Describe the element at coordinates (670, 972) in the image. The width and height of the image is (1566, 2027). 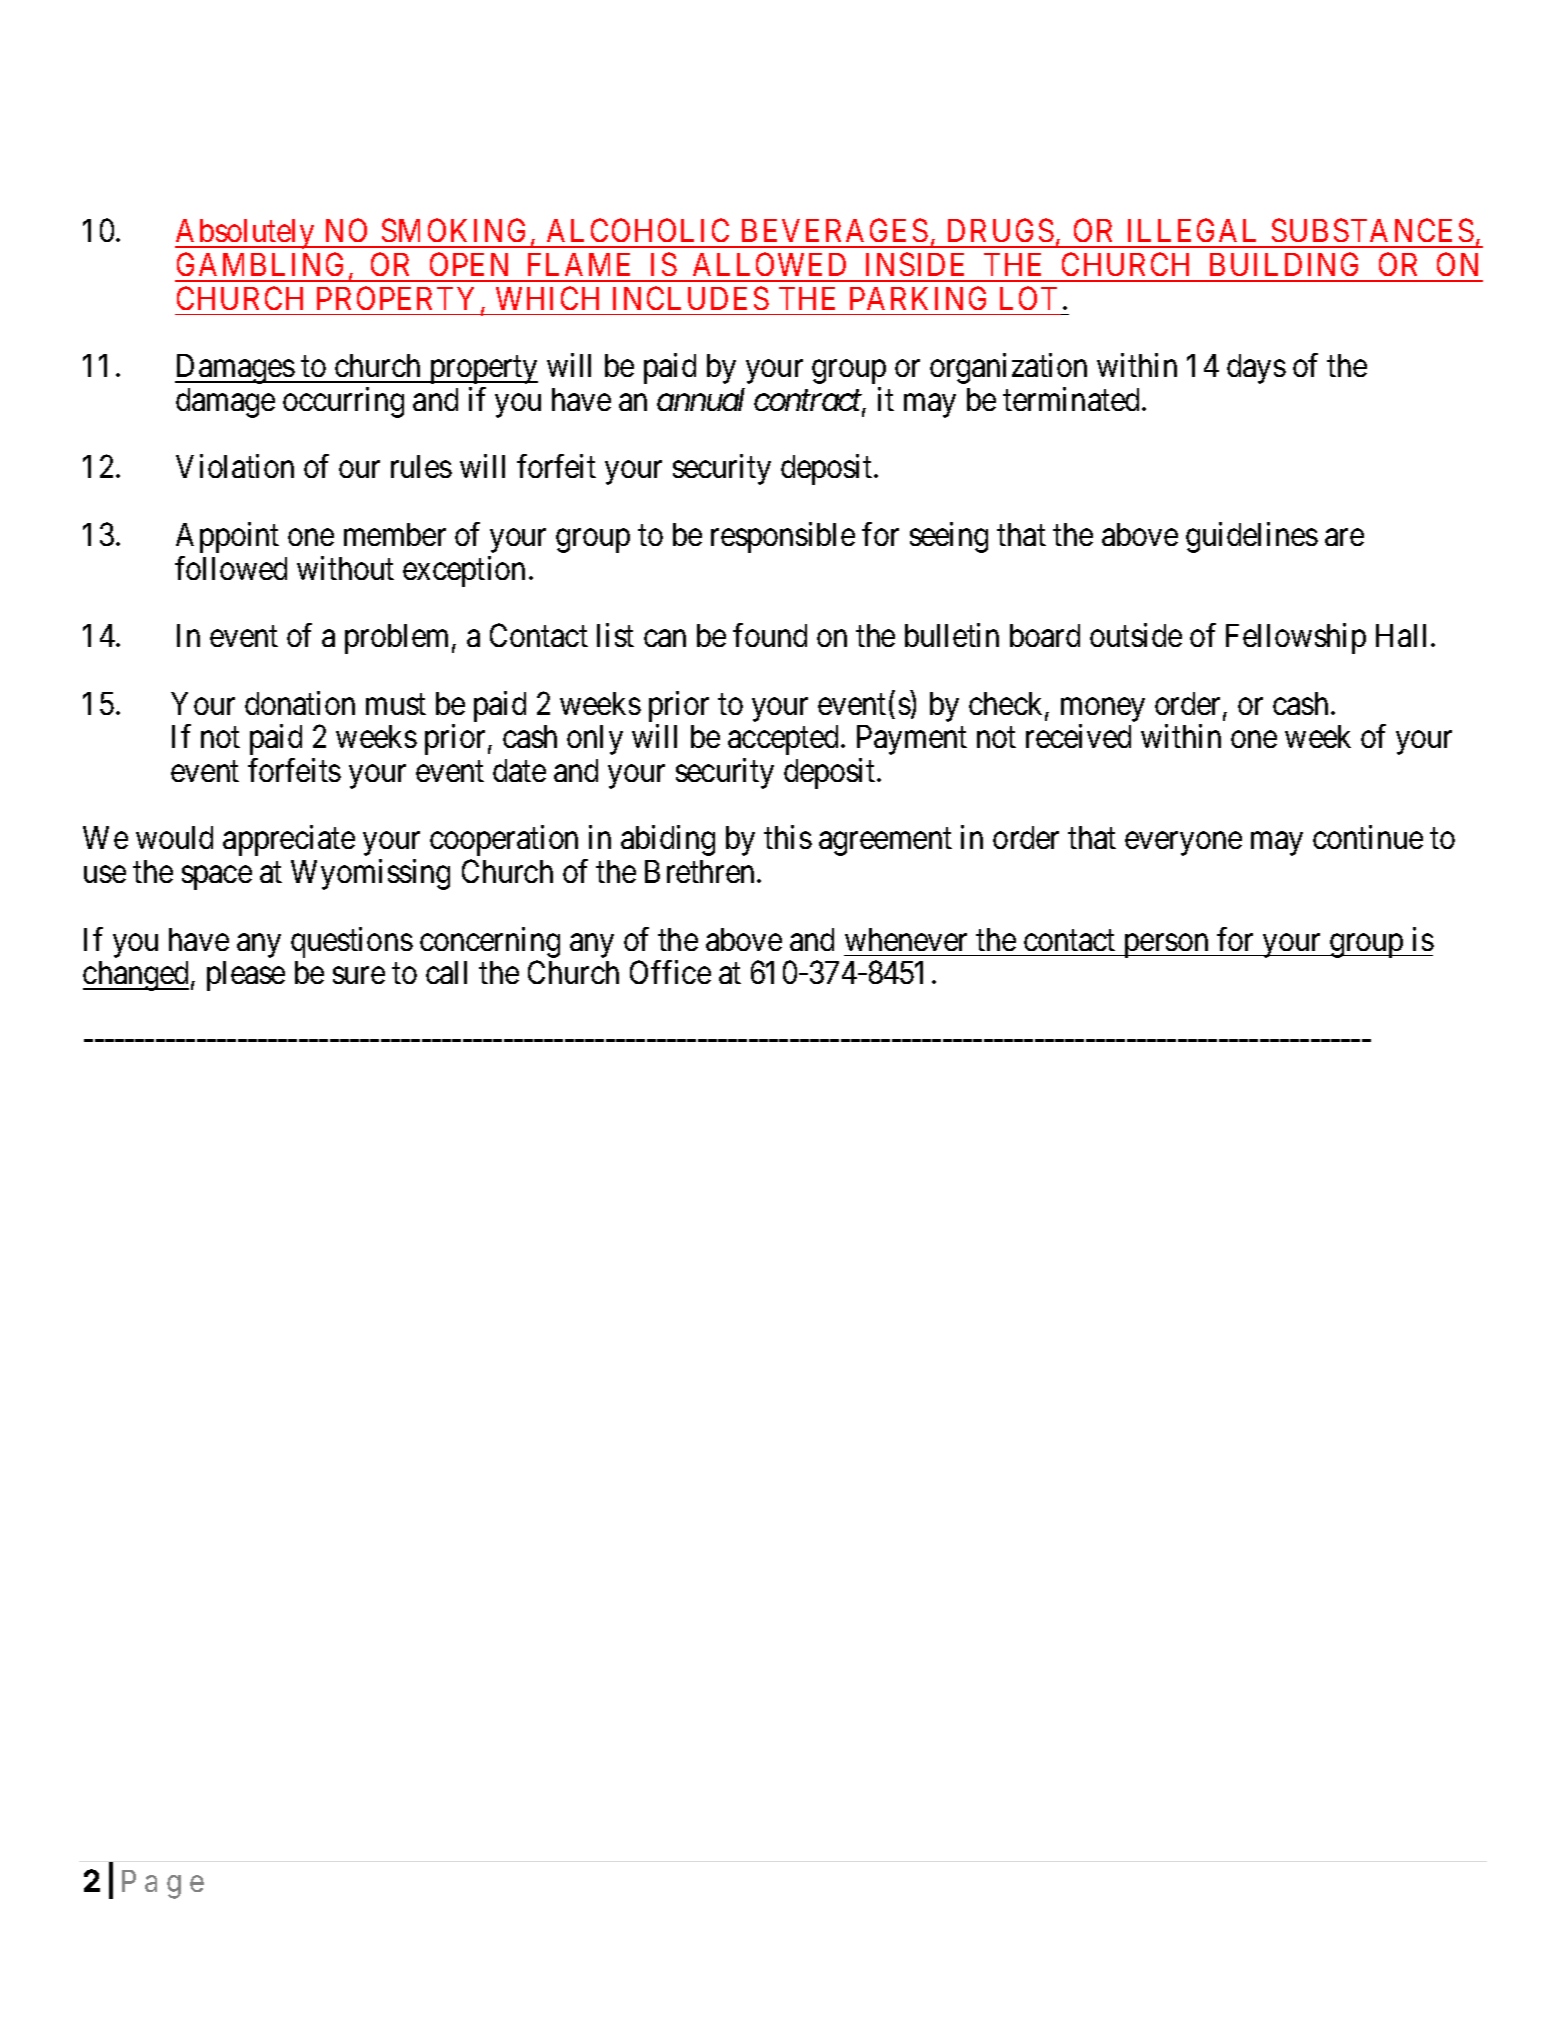
I see `Office` at that location.
